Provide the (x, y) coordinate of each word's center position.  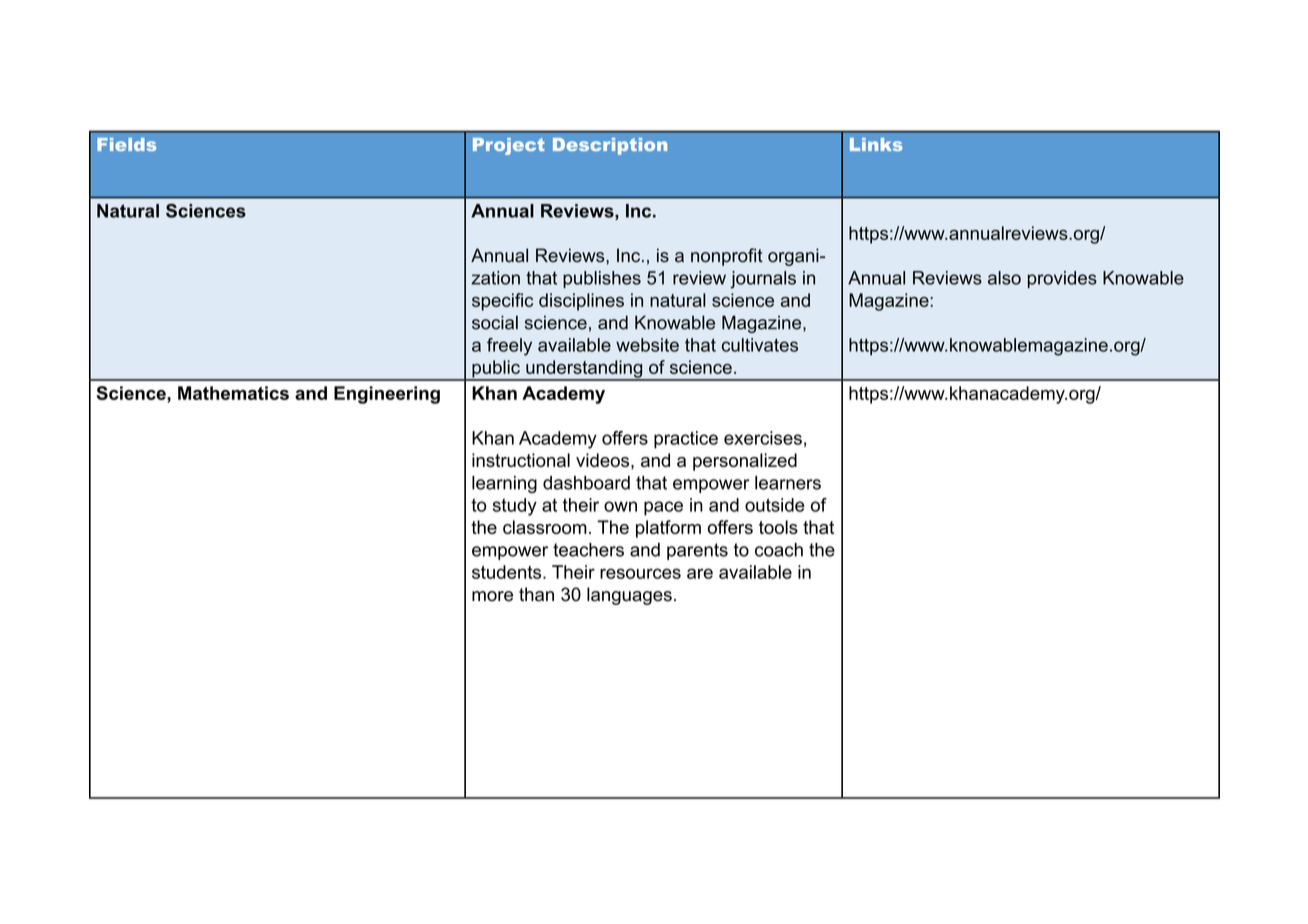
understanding (584, 370)
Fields (126, 144)
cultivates (760, 345)
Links (876, 144)
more (492, 596)
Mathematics (233, 393)
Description (610, 146)
